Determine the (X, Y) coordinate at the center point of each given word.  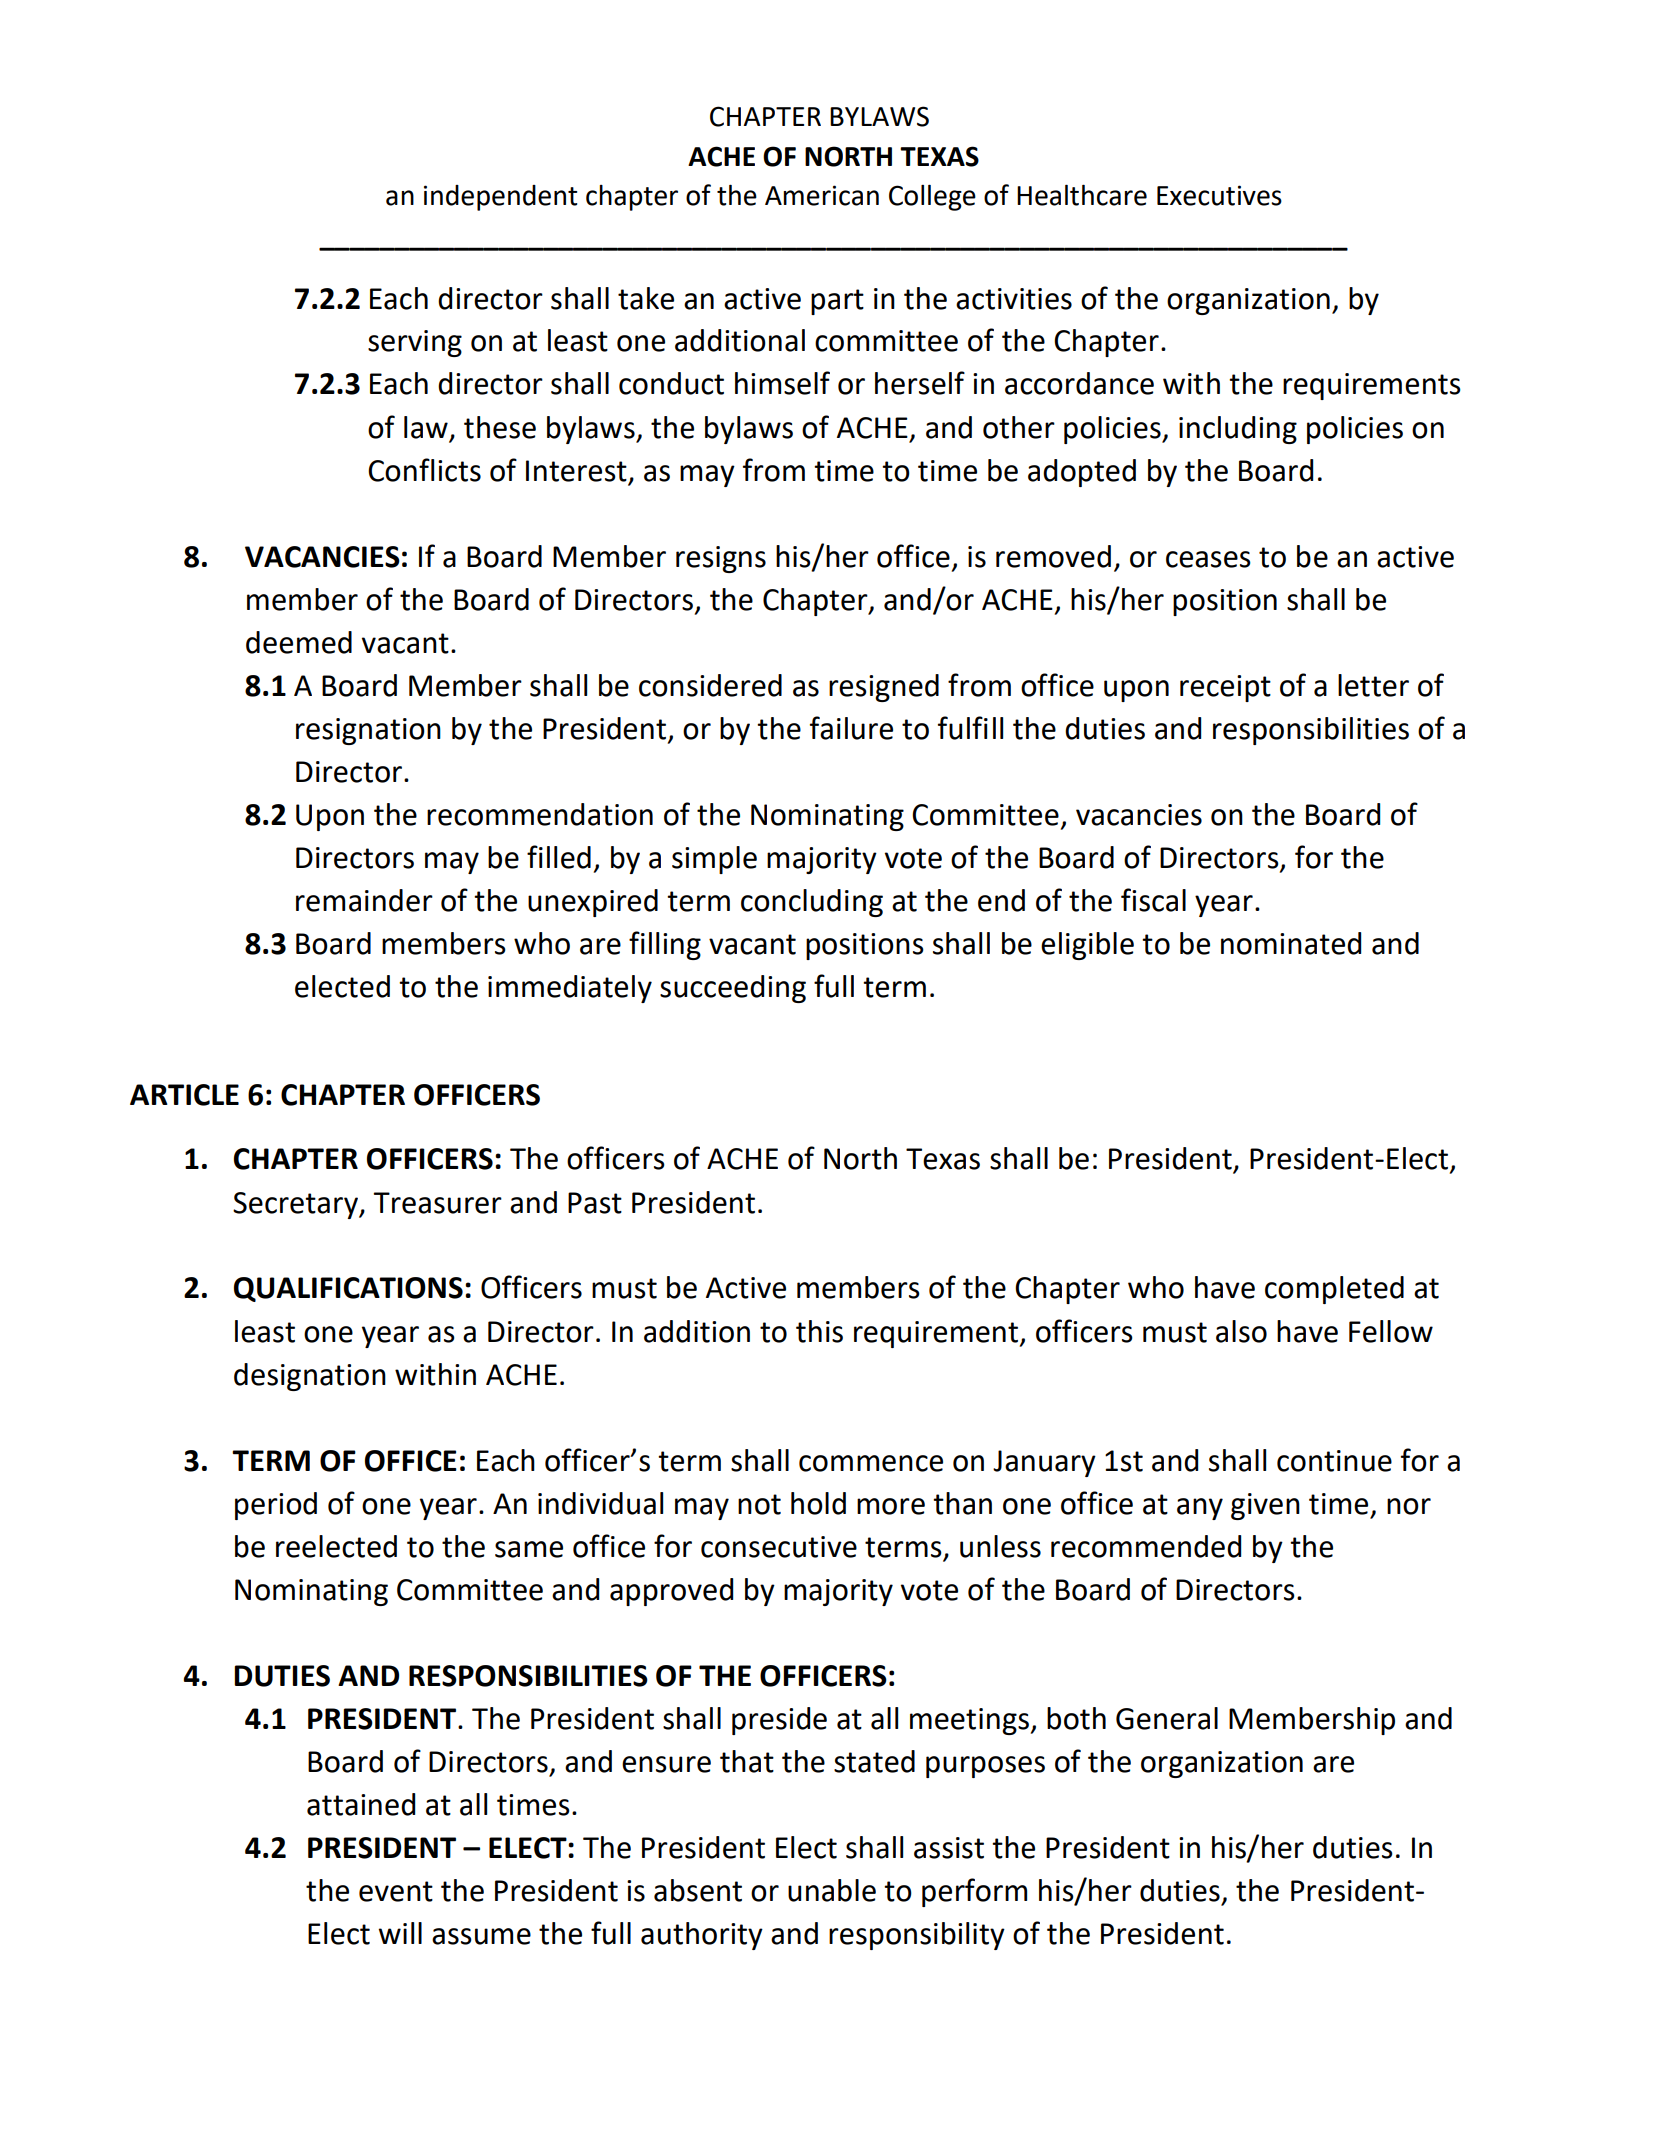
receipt (1225, 688)
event (396, 1891)
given (1265, 1506)
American (822, 195)
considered (710, 685)
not (759, 1504)
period (276, 1506)
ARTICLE (184, 1095)
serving (415, 343)
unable (832, 1890)
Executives (1219, 195)
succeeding (733, 989)
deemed (299, 642)
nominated (1291, 943)
